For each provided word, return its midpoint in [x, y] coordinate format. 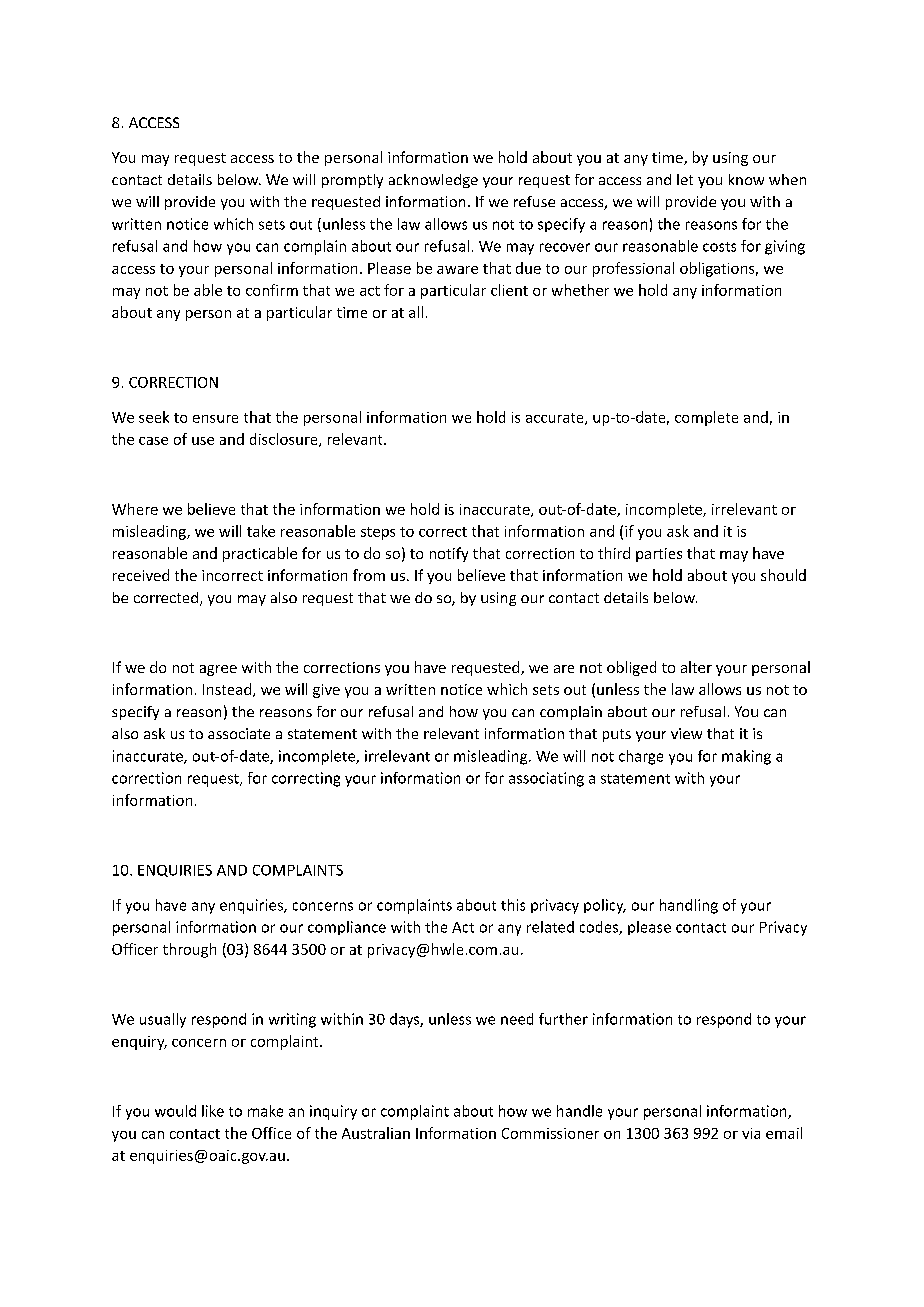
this [513, 905]
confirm [272, 290]
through [189, 950]
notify [449, 554]
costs [719, 247]
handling [689, 906]
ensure [215, 419]
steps [378, 533]
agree [218, 670]
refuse [534, 201]
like [213, 1111]
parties [659, 555]
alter [696, 667]
